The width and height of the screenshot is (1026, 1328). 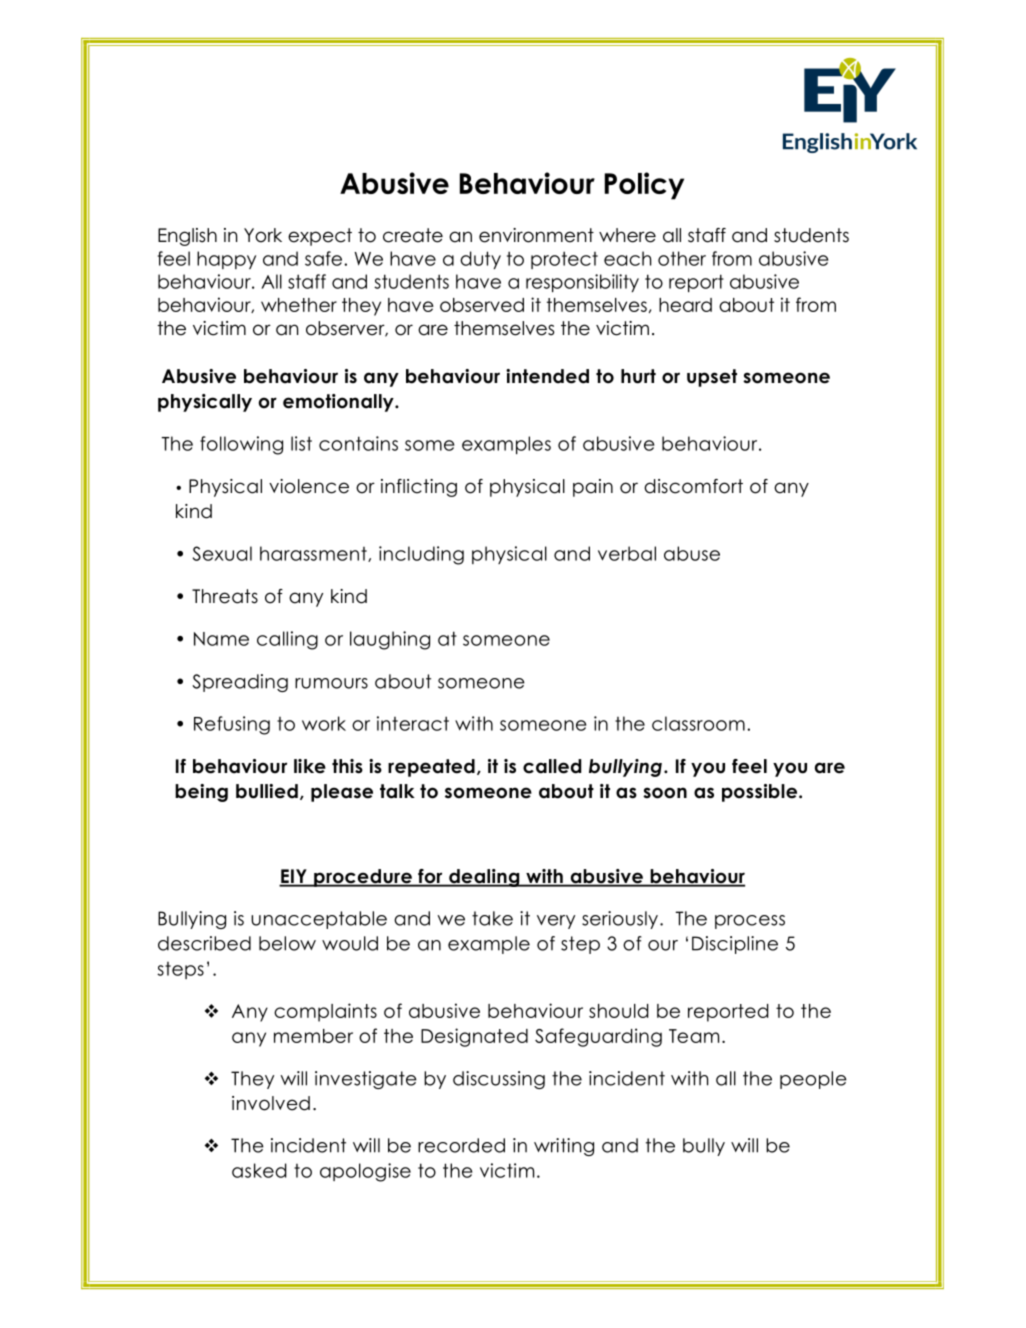 What do you see at coordinates (259, 1170) in the screenshot?
I see `asked` at bounding box center [259, 1170].
